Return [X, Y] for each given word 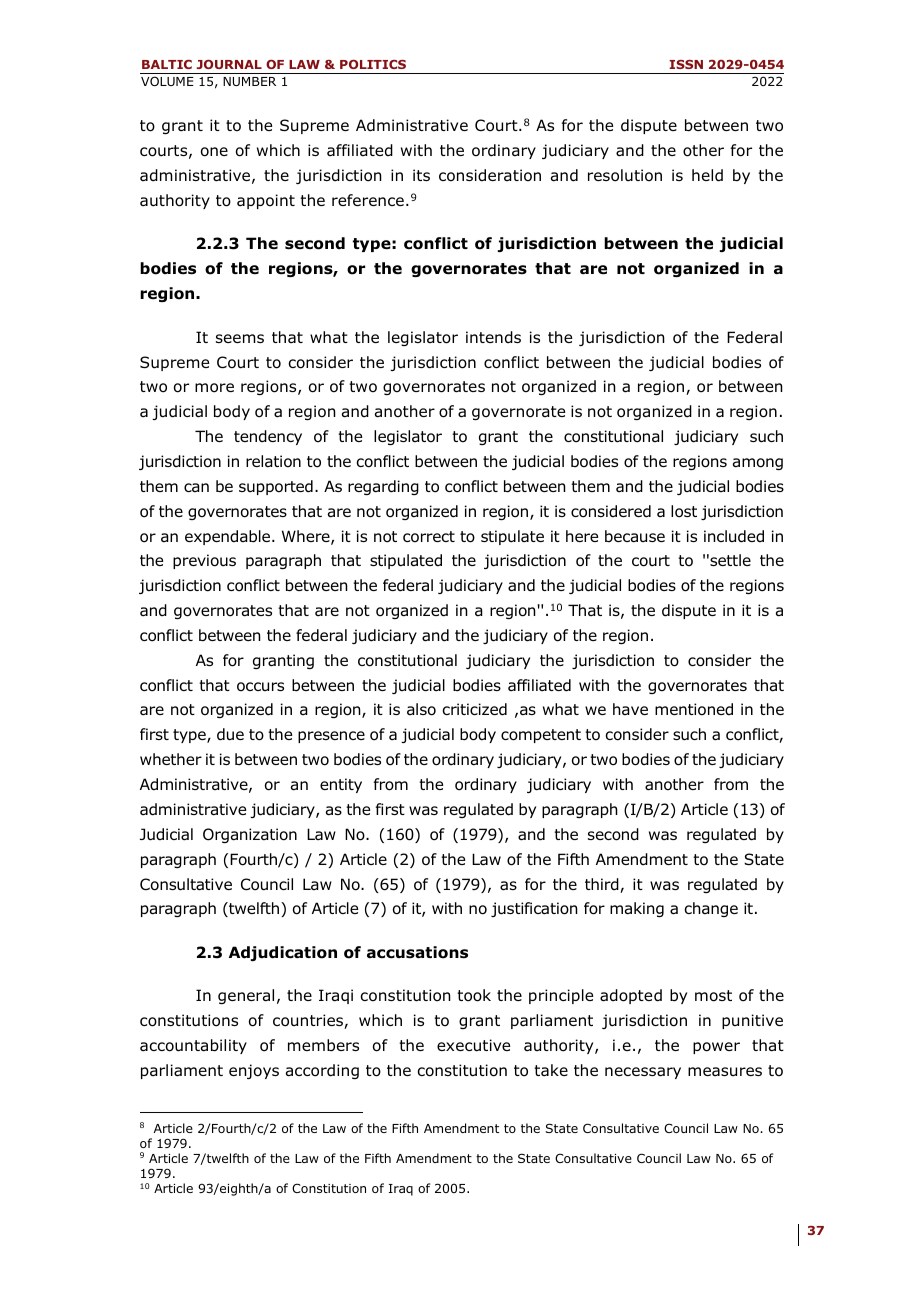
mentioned [694, 709]
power [716, 1048]
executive [473, 1045]
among [758, 464]
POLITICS [373, 64]
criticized [474, 709]
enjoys [254, 1071]
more [214, 388]
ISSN [686, 64]
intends [493, 337]
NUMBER [249, 81]
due [230, 734]
